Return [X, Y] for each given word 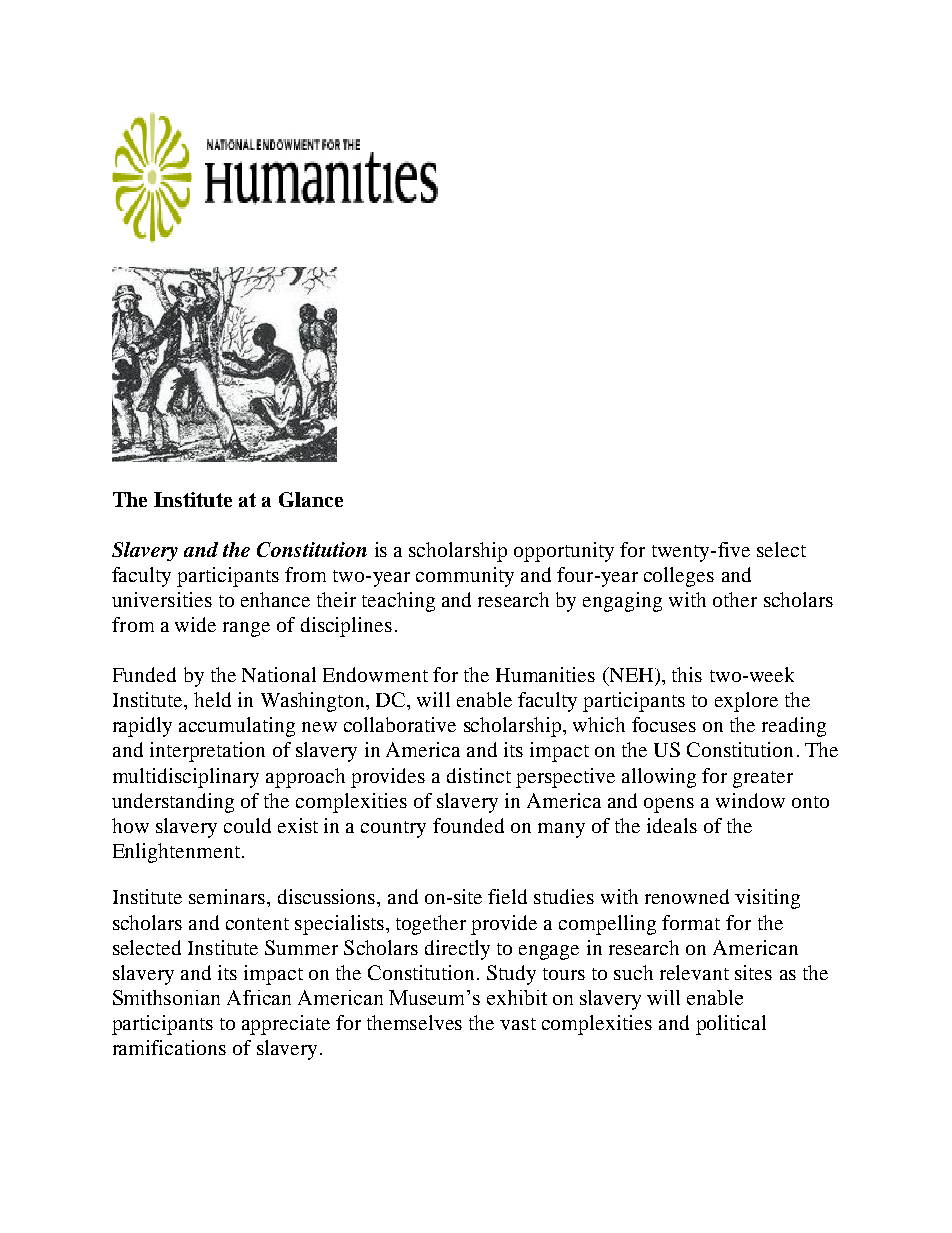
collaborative [400, 724]
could [247, 825]
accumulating [237, 727]
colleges [679, 577]
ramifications [169, 1047]
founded [468, 825]
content [257, 924]
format [691, 922]
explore [746, 702]
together [431, 925]
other [735, 599]
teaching [398, 602]
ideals [672, 825]
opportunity [564, 552]
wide [195, 624]
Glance [311, 499]
